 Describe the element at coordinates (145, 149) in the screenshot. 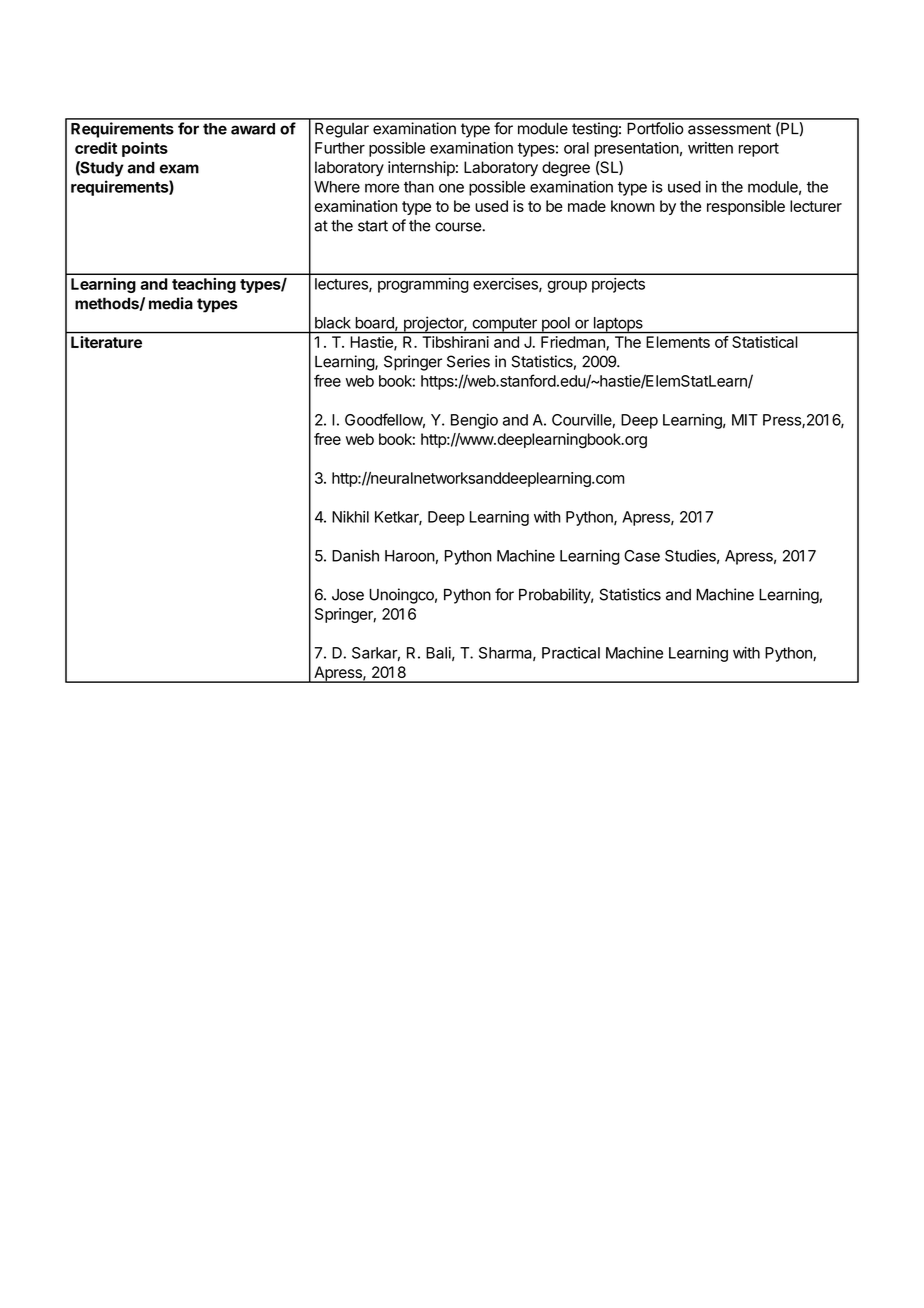

I see `points` at that location.
